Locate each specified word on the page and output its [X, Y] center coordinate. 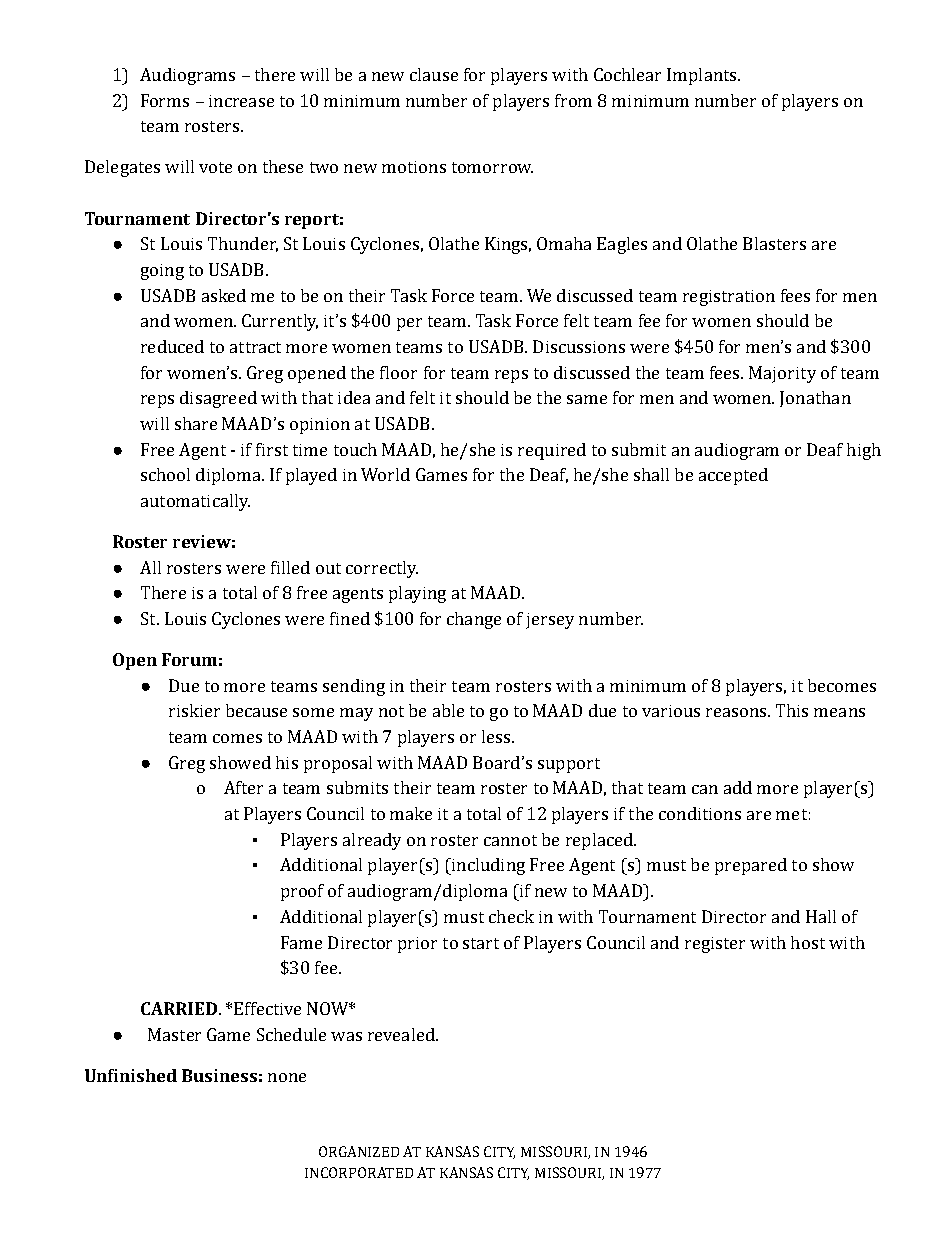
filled [290, 567]
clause [434, 74]
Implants [703, 76]
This [792, 710]
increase [241, 101]
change [474, 620]
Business [219, 1075]
